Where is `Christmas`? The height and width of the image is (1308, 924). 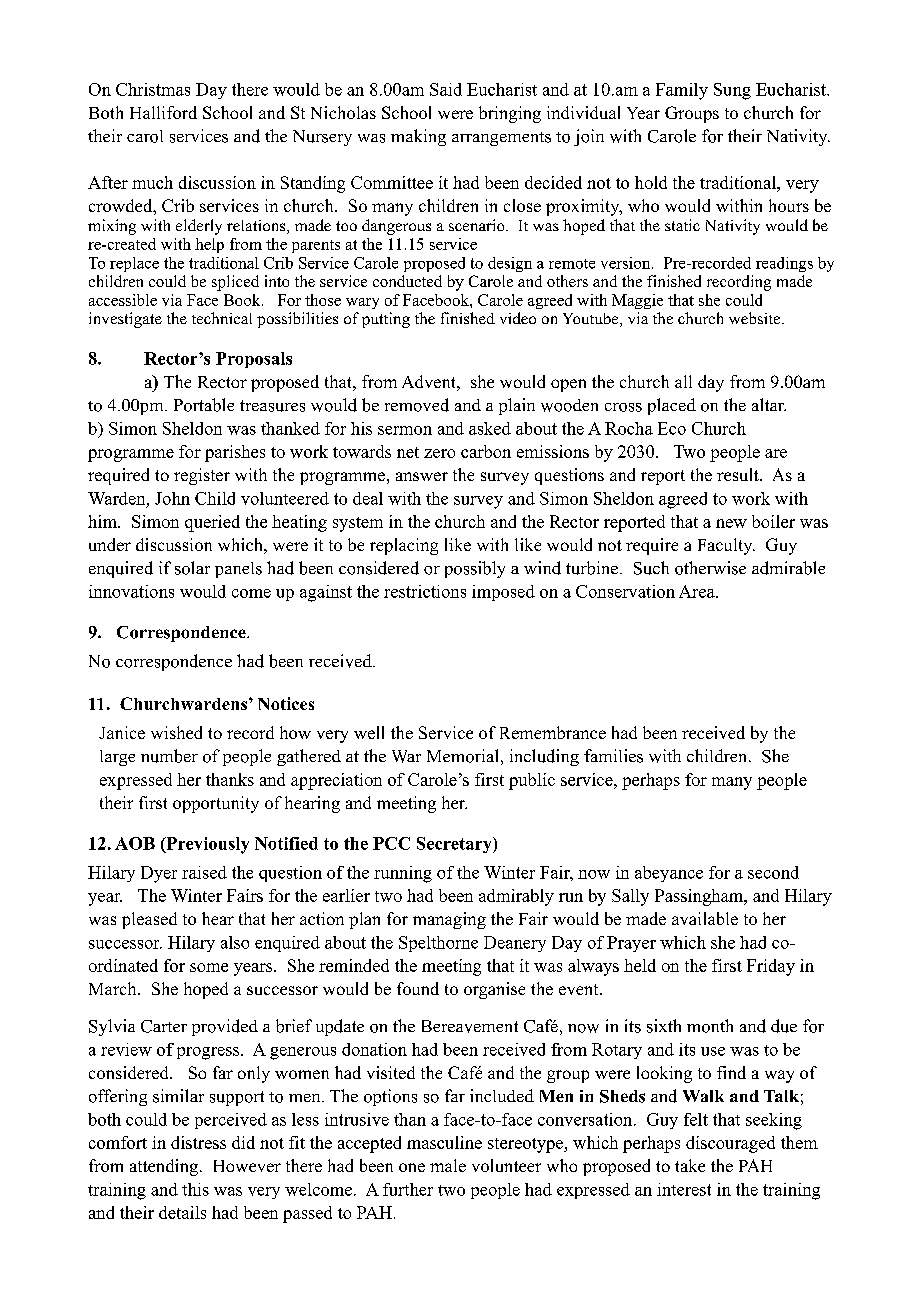
Christmas is located at coordinates (153, 89).
